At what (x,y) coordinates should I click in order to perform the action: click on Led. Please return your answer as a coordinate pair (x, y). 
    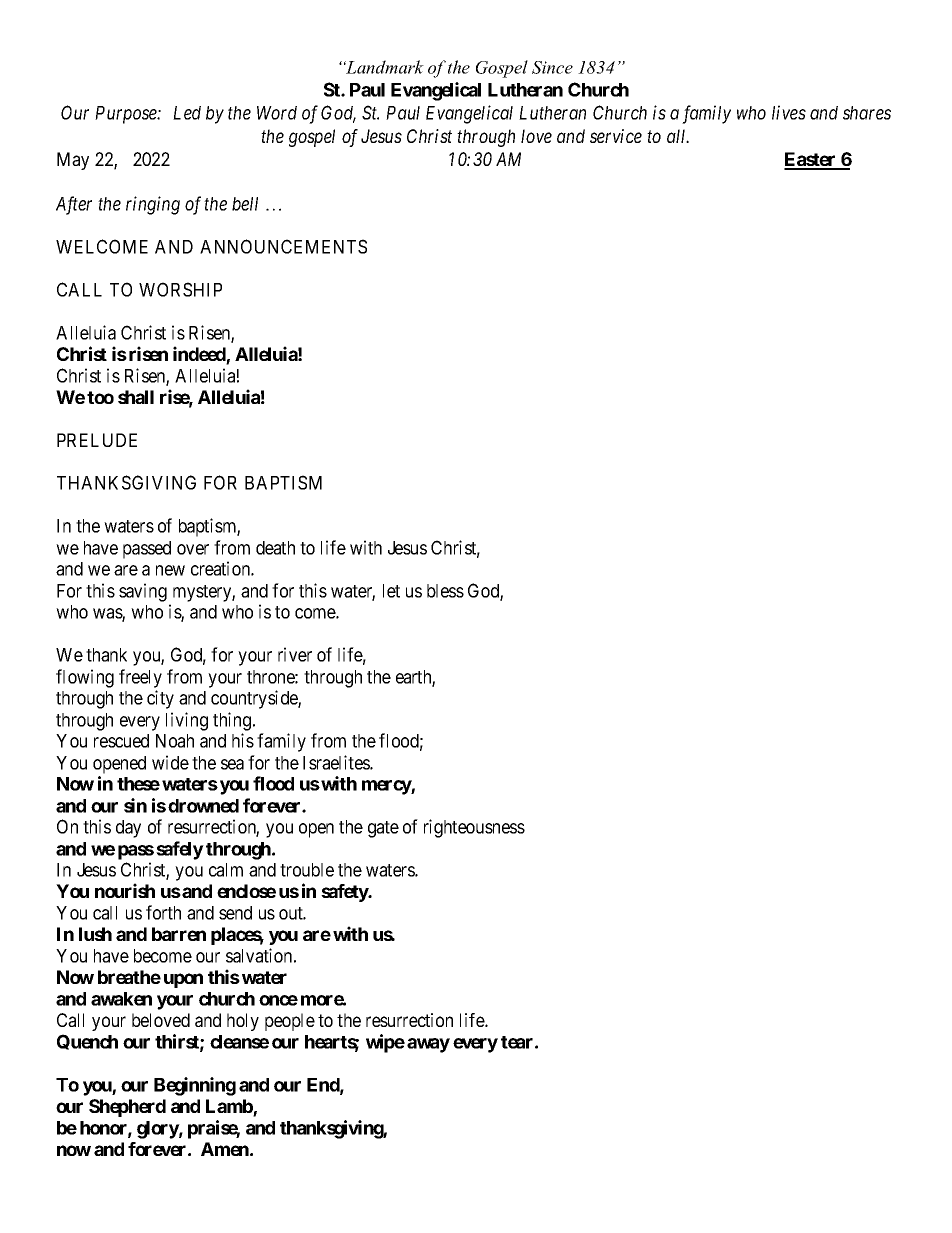
    Looking at the image, I should click on (187, 113).
